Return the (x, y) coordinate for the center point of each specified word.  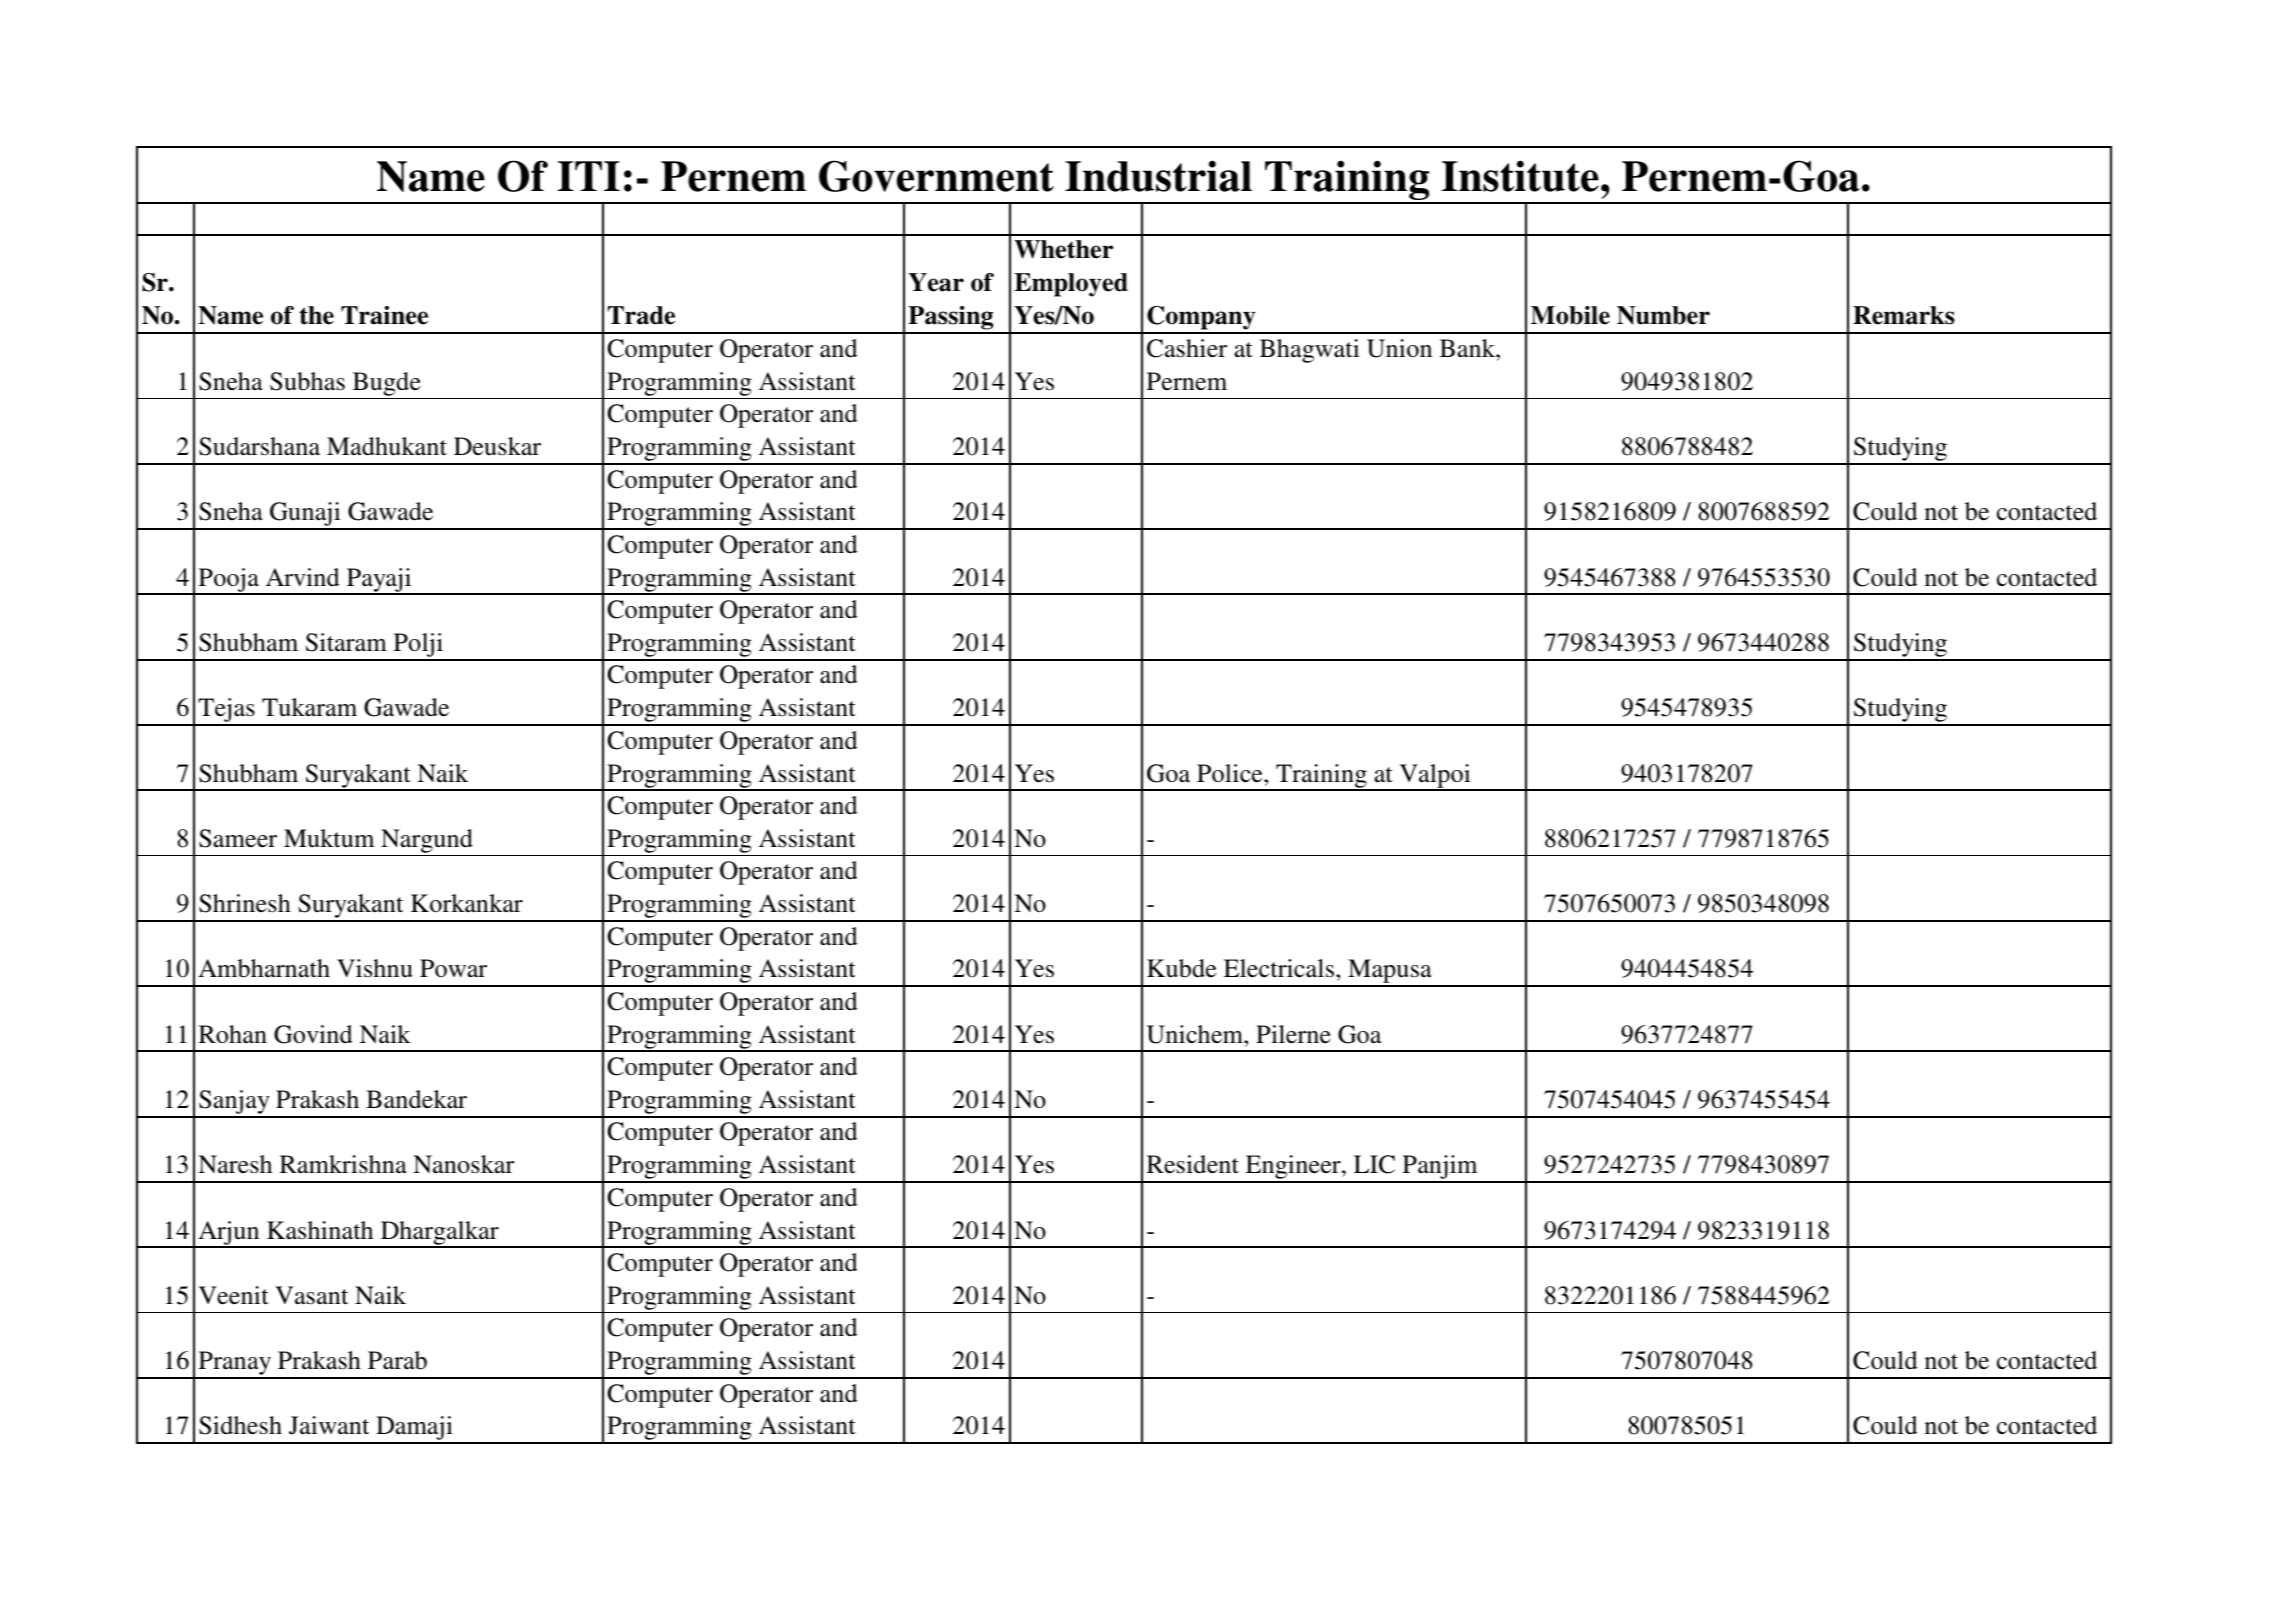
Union (1399, 348)
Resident (1193, 1164)
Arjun (229, 1234)
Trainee (384, 315)
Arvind (303, 577)
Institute (1520, 176)
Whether (1064, 249)
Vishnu (375, 968)
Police (1231, 773)
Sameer (238, 838)
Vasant (311, 1295)
